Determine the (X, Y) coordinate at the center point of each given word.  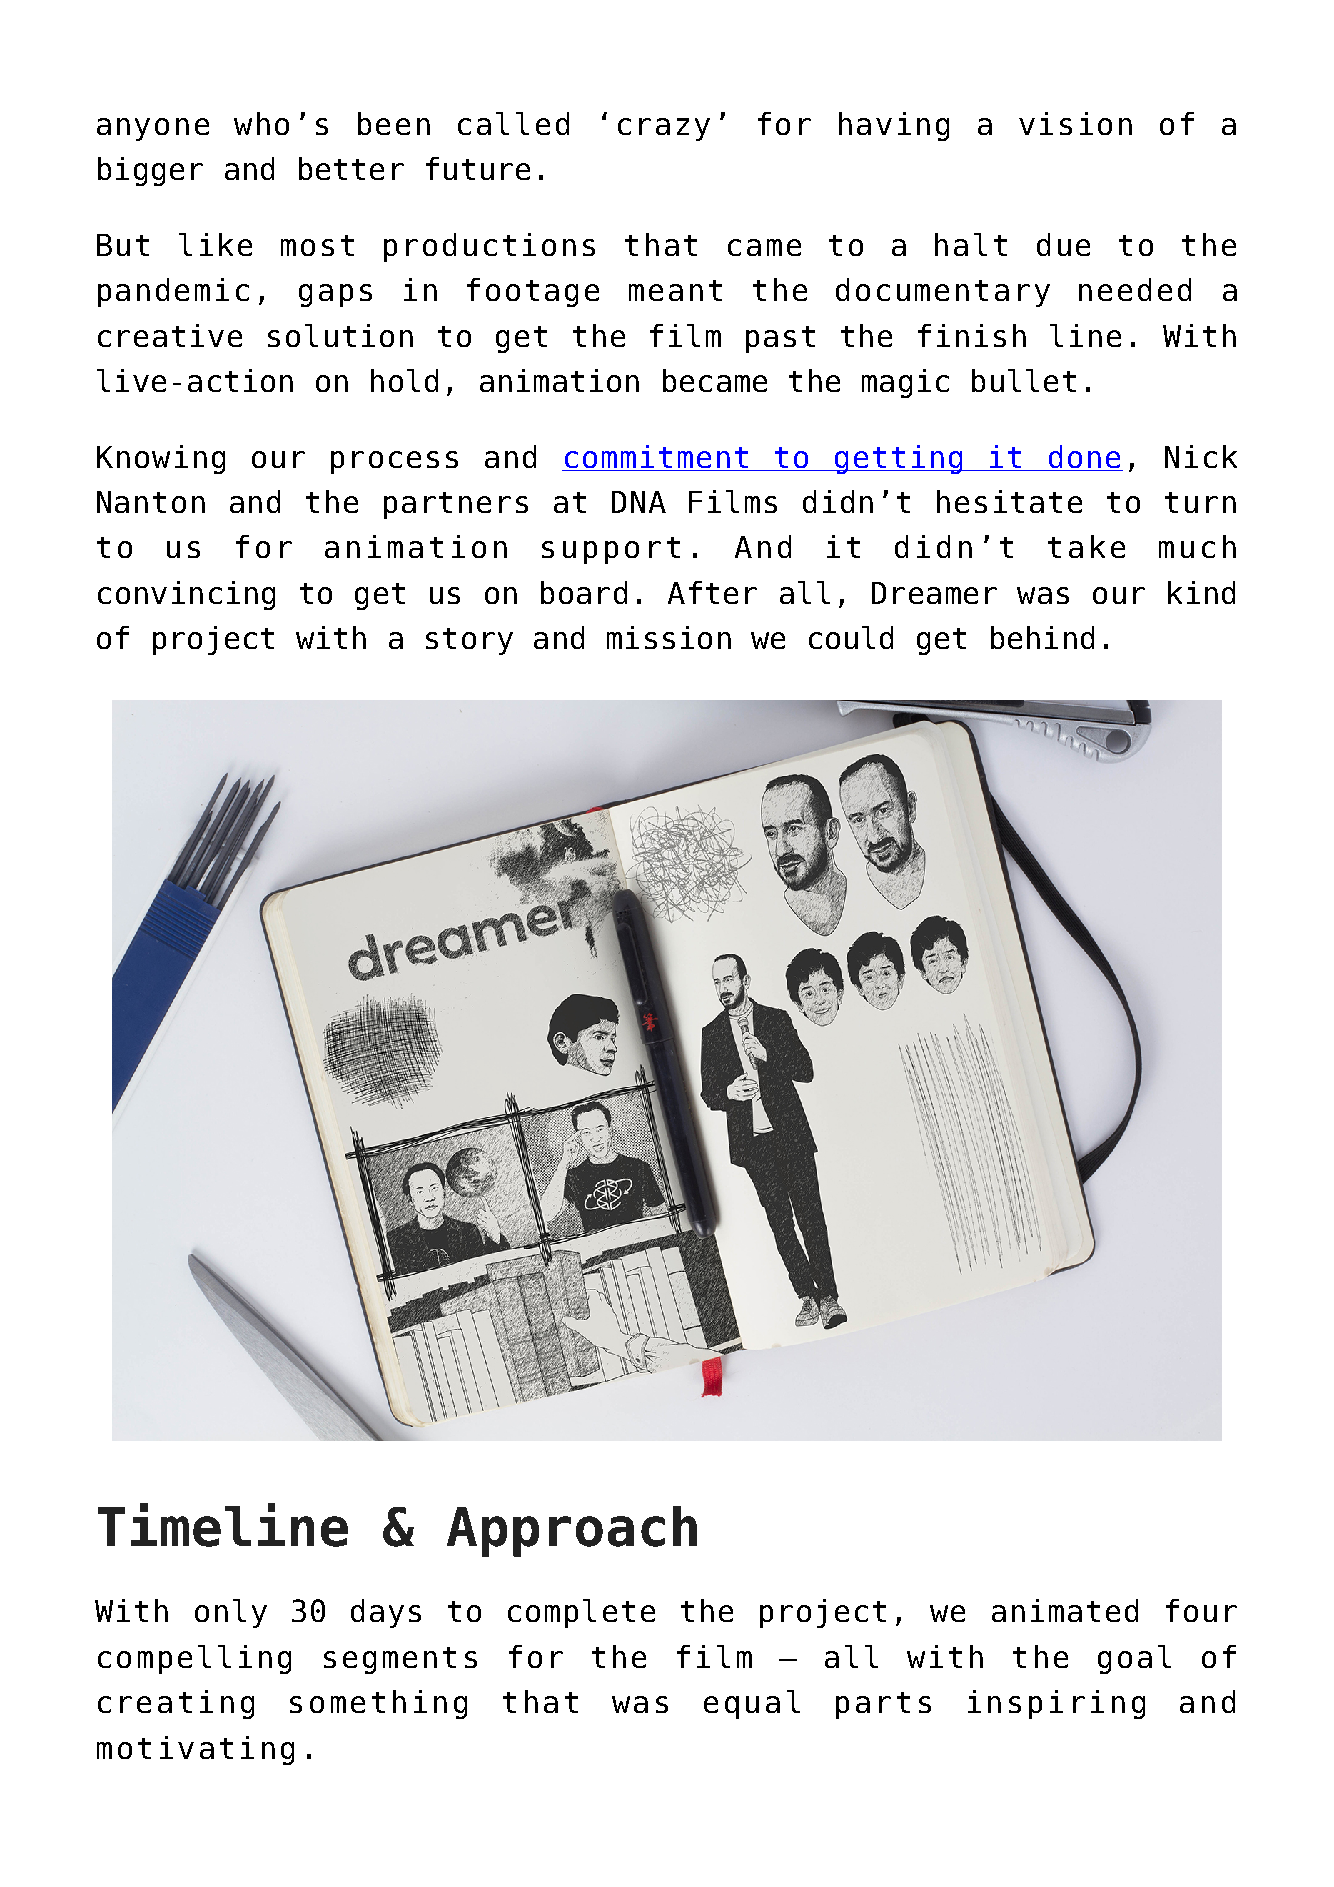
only (231, 1613)
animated (1065, 1610)
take (1086, 546)
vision (1075, 123)
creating (176, 1704)
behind (1042, 637)
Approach (572, 1531)
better (351, 168)
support (611, 550)
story (469, 641)
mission (669, 637)
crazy (664, 129)
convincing (186, 595)
